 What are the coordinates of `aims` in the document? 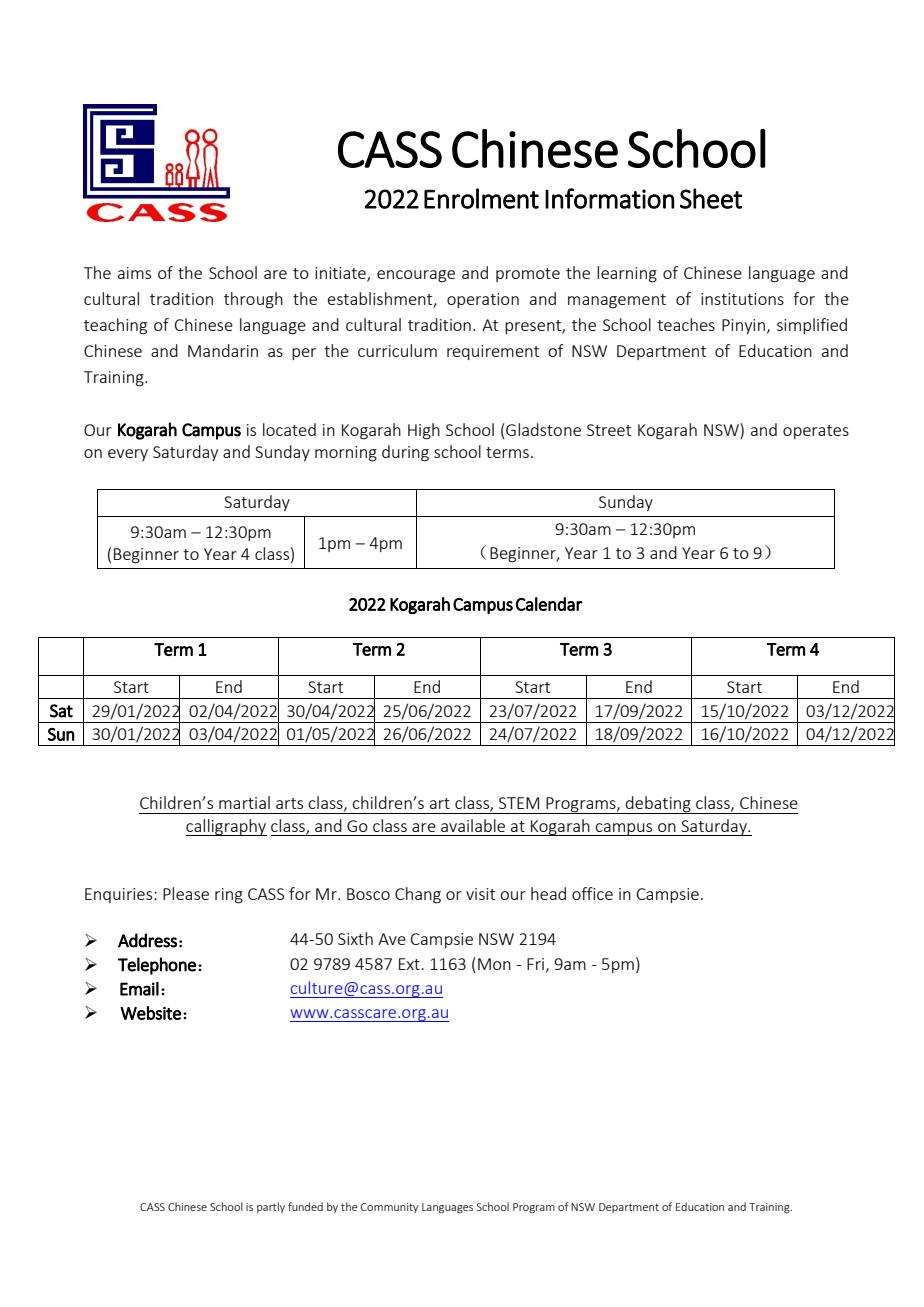 It's located at (134, 273).
